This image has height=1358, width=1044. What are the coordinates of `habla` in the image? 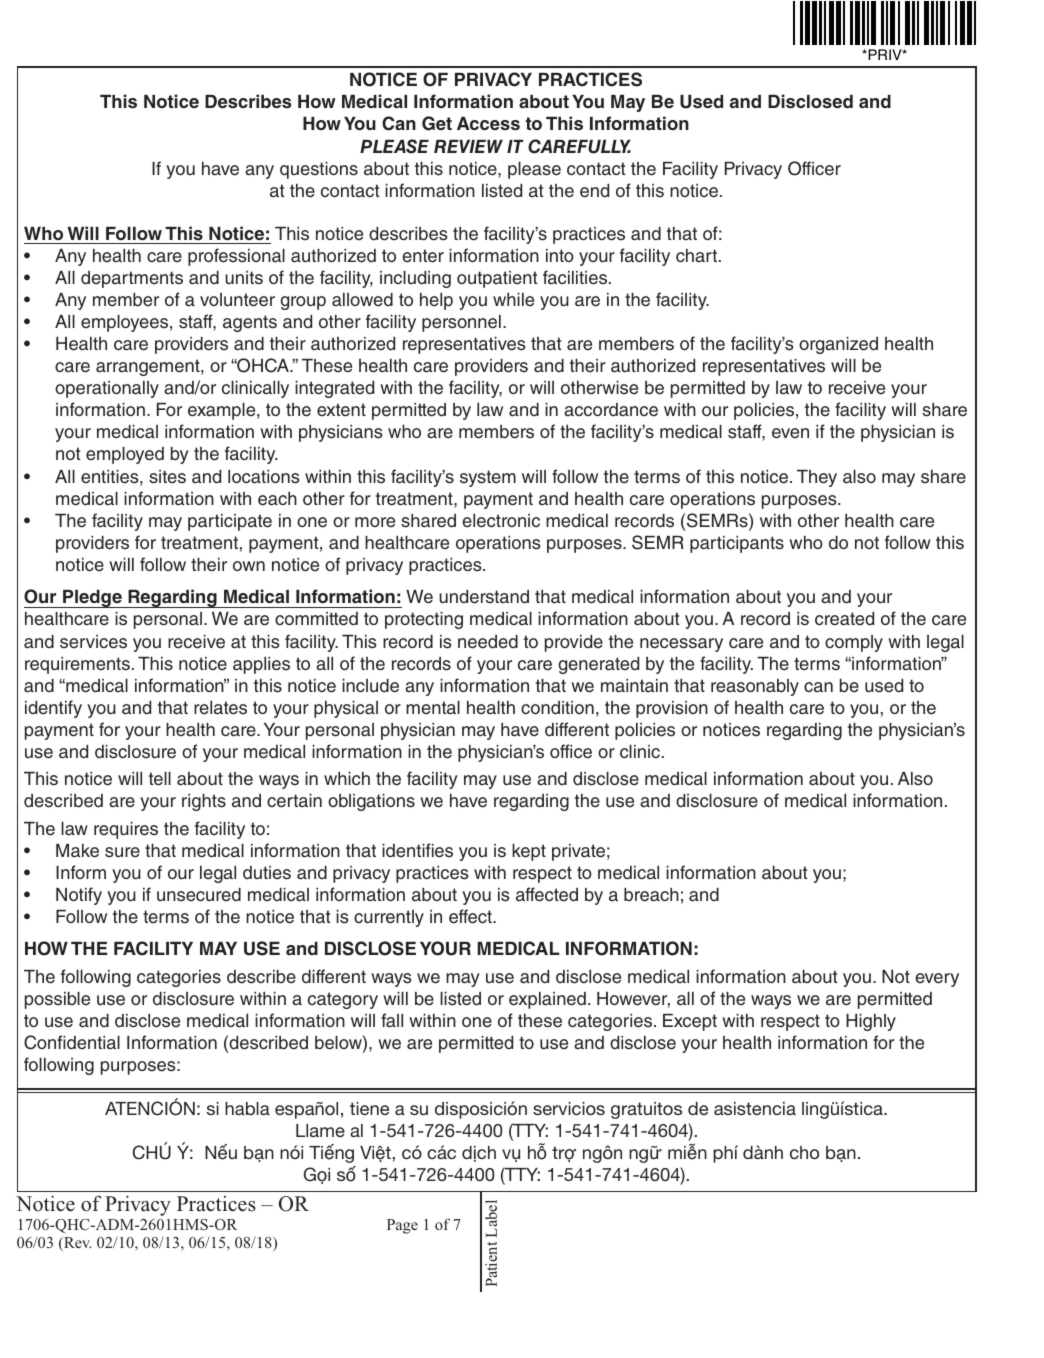 It's located at (247, 1108).
